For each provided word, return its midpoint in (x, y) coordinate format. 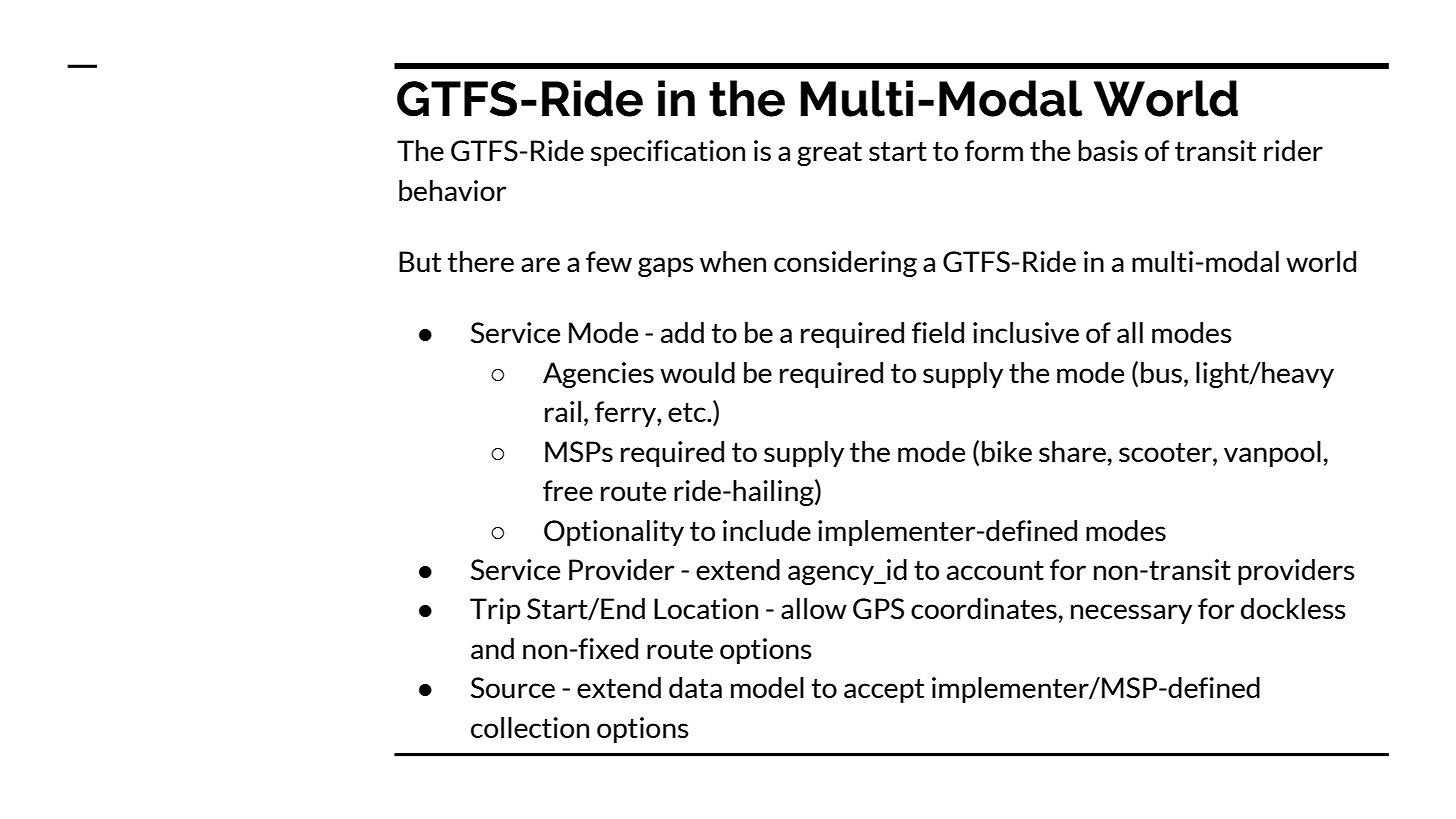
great (829, 154)
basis (1108, 151)
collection (530, 728)
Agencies (598, 375)
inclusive (1026, 333)
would (697, 373)
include (767, 531)
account (995, 571)
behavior (452, 191)
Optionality (614, 533)
